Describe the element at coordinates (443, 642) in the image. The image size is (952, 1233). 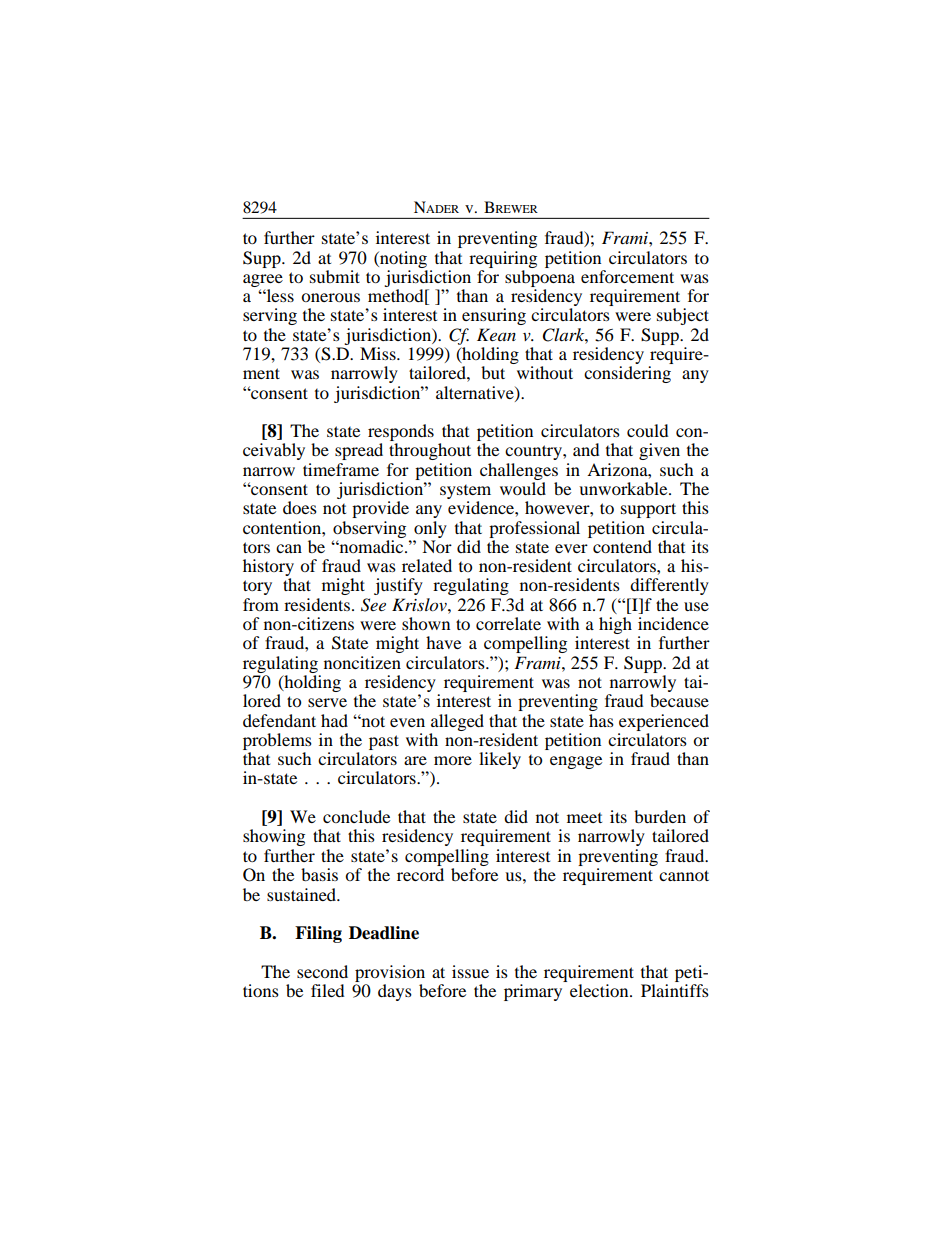
I see `have` at that location.
